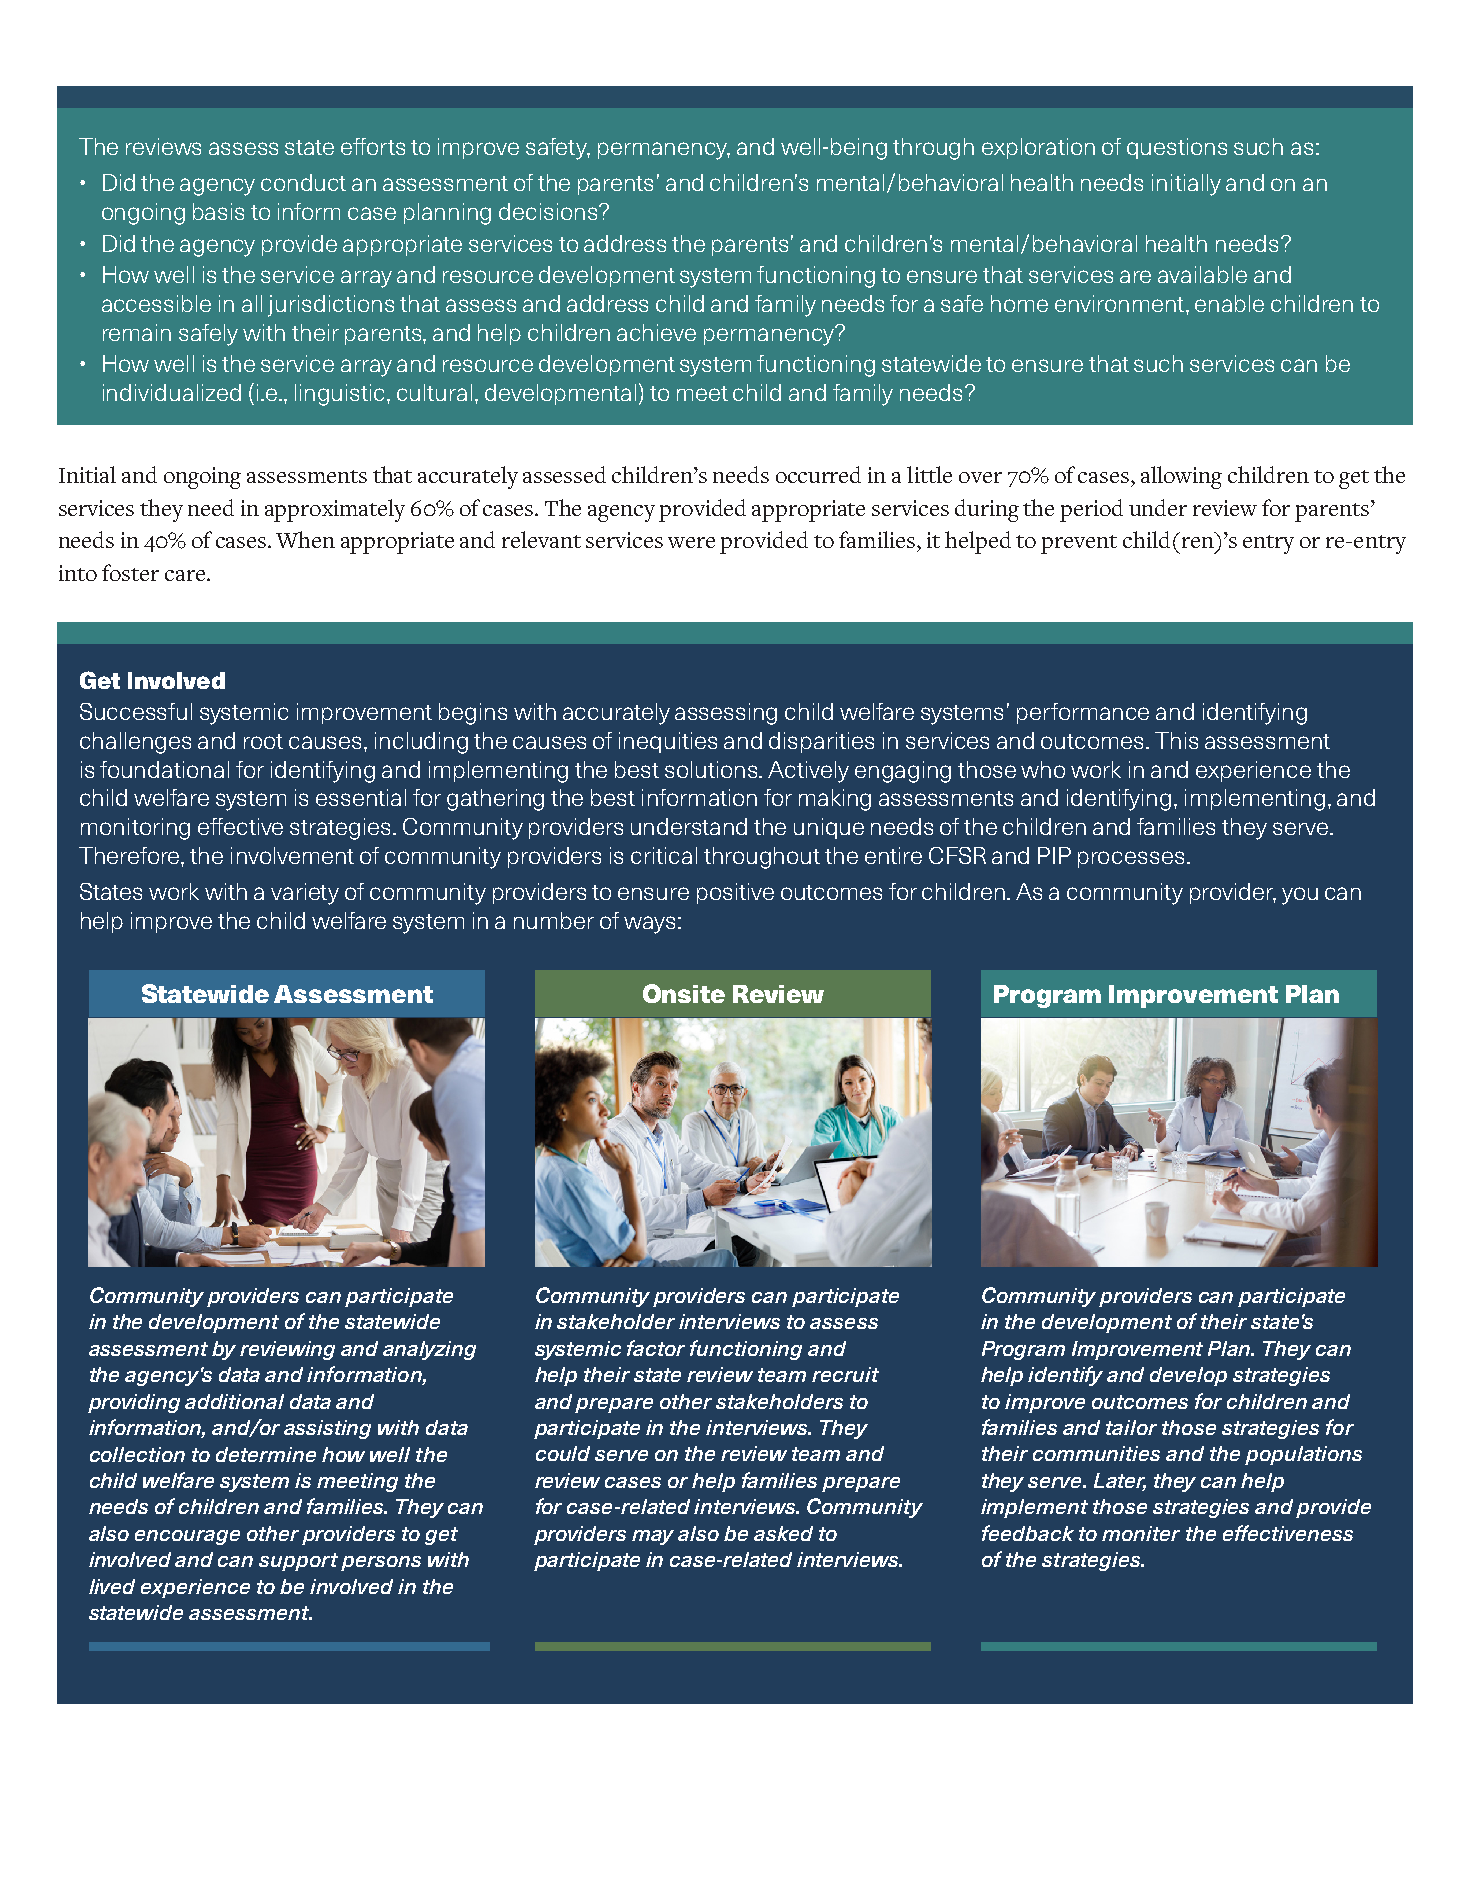 This document has height=1904, width=1471. What do you see at coordinates (1177, 148) in the document?
I see `questions` at bounding box center [1177, 148].
